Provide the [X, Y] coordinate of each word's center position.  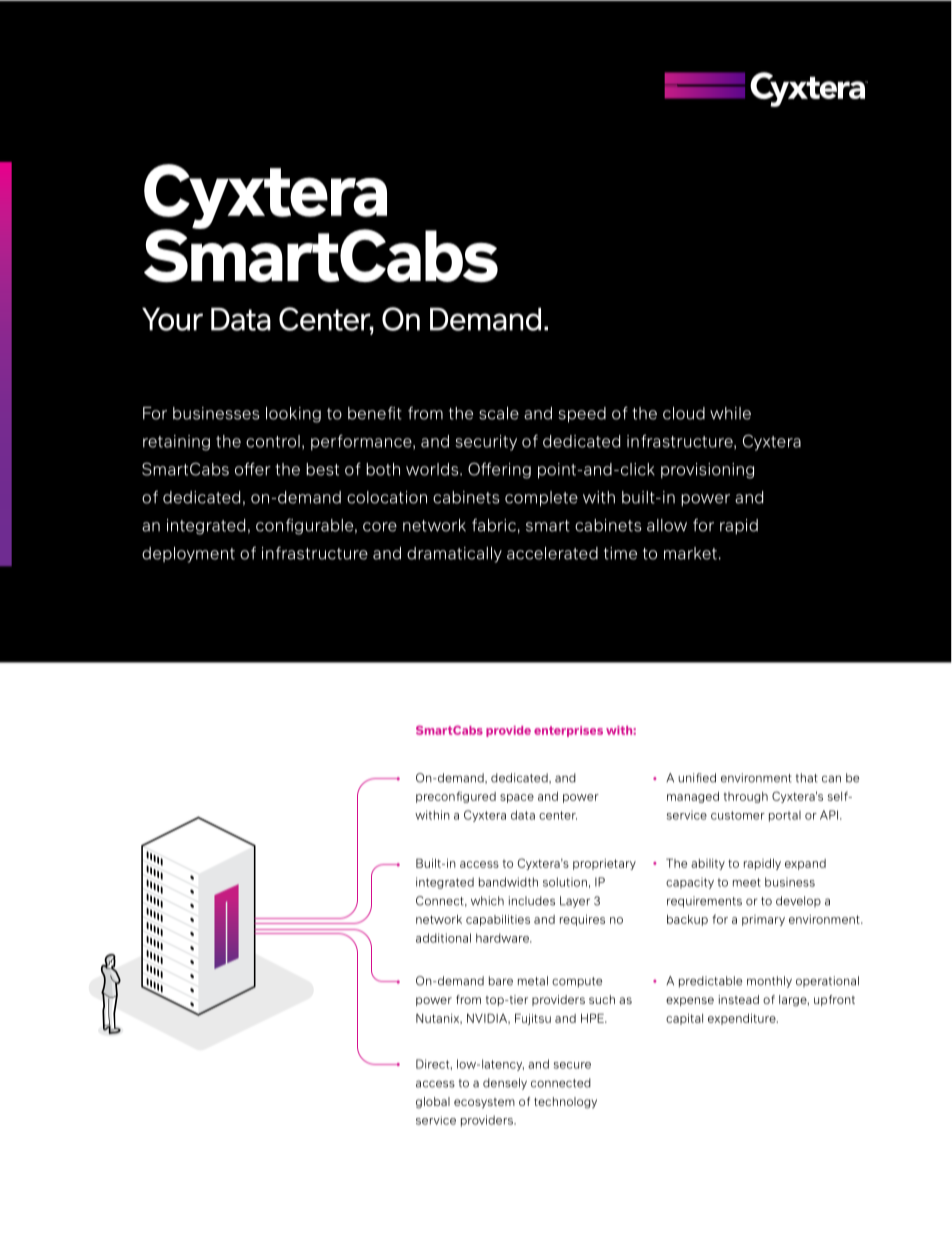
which [487, 901]
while [730, 413]
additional [443, 938]
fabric [494, 525]
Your [172, 319]
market [690, 553]
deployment [188, 555]
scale [499, 413]
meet [747, 882]
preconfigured [456, 797]
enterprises [568, 731]
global [433, 1103]
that [807, 778]
